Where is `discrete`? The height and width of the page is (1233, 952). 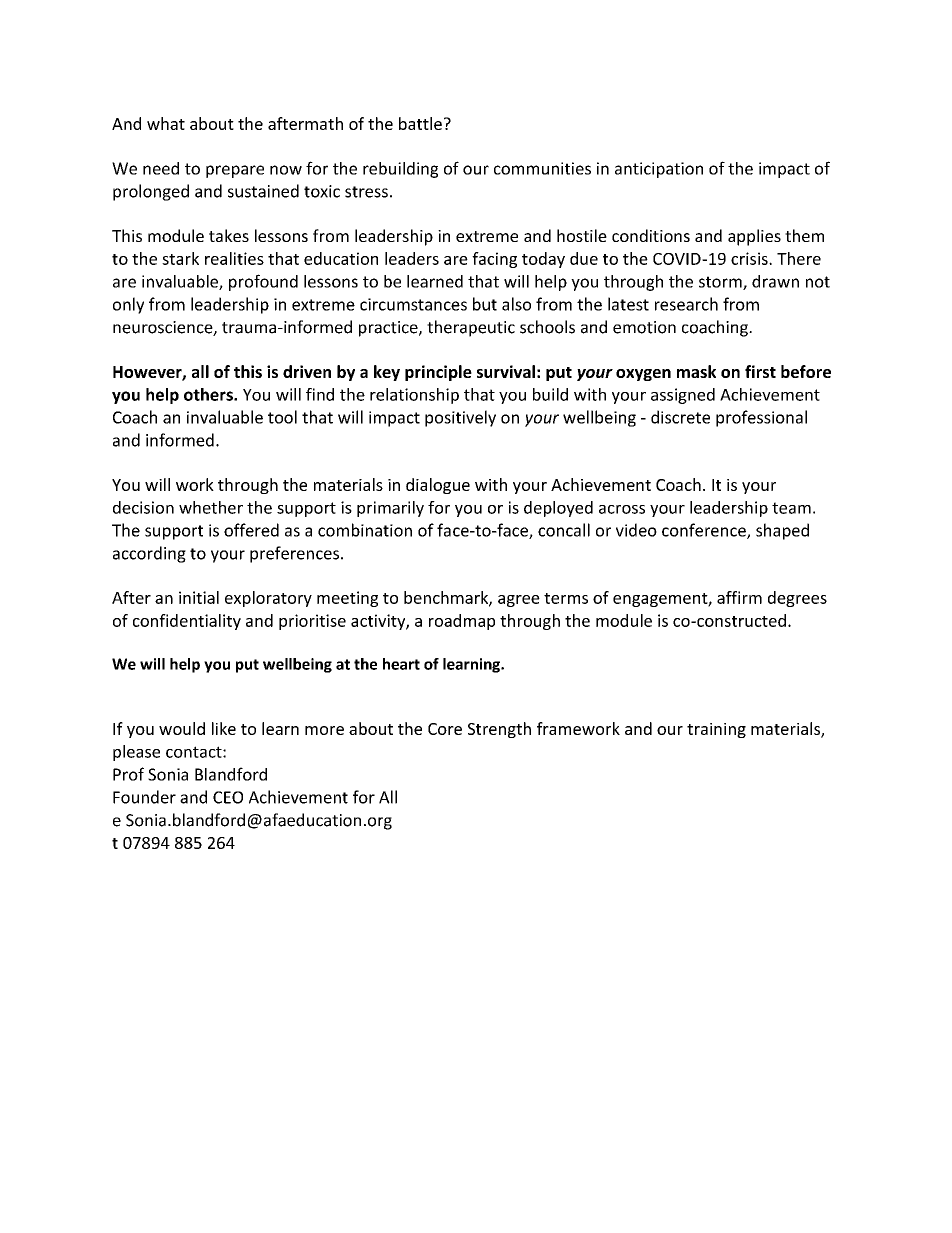
discrete is located at coordinates (680, 417).
